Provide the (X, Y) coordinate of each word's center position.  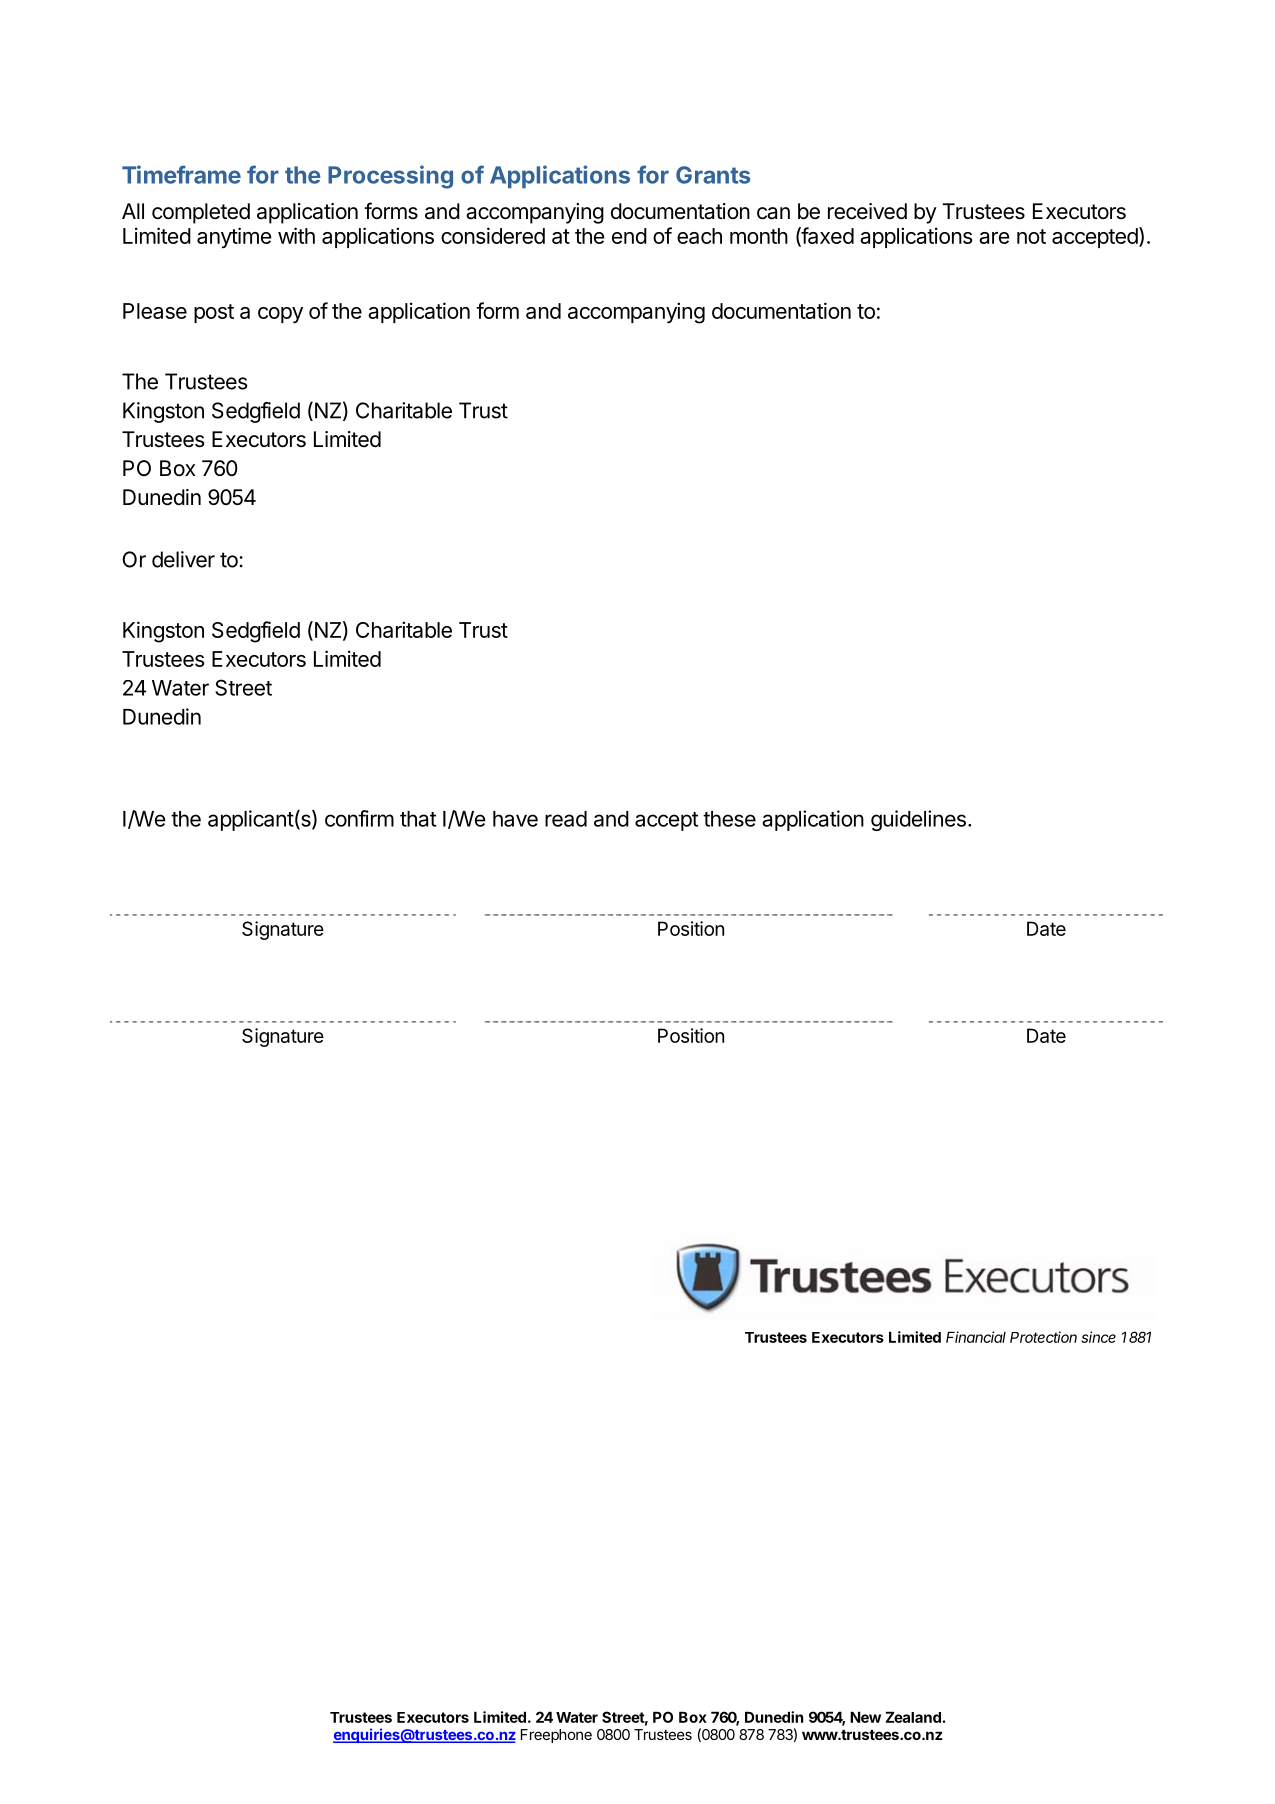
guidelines (918, 820)
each (699, 236)
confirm (359, 818)
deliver (183, 559)
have (515, 819)
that (418, 819)
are (994, 238)
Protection (1043, 1337)
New (865, 1717)
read (566, 819)
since (1098, 1337)
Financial (976, 1337)
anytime (234, 237)
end (629, 236)
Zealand (913, 1717)
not (1031, 236)
